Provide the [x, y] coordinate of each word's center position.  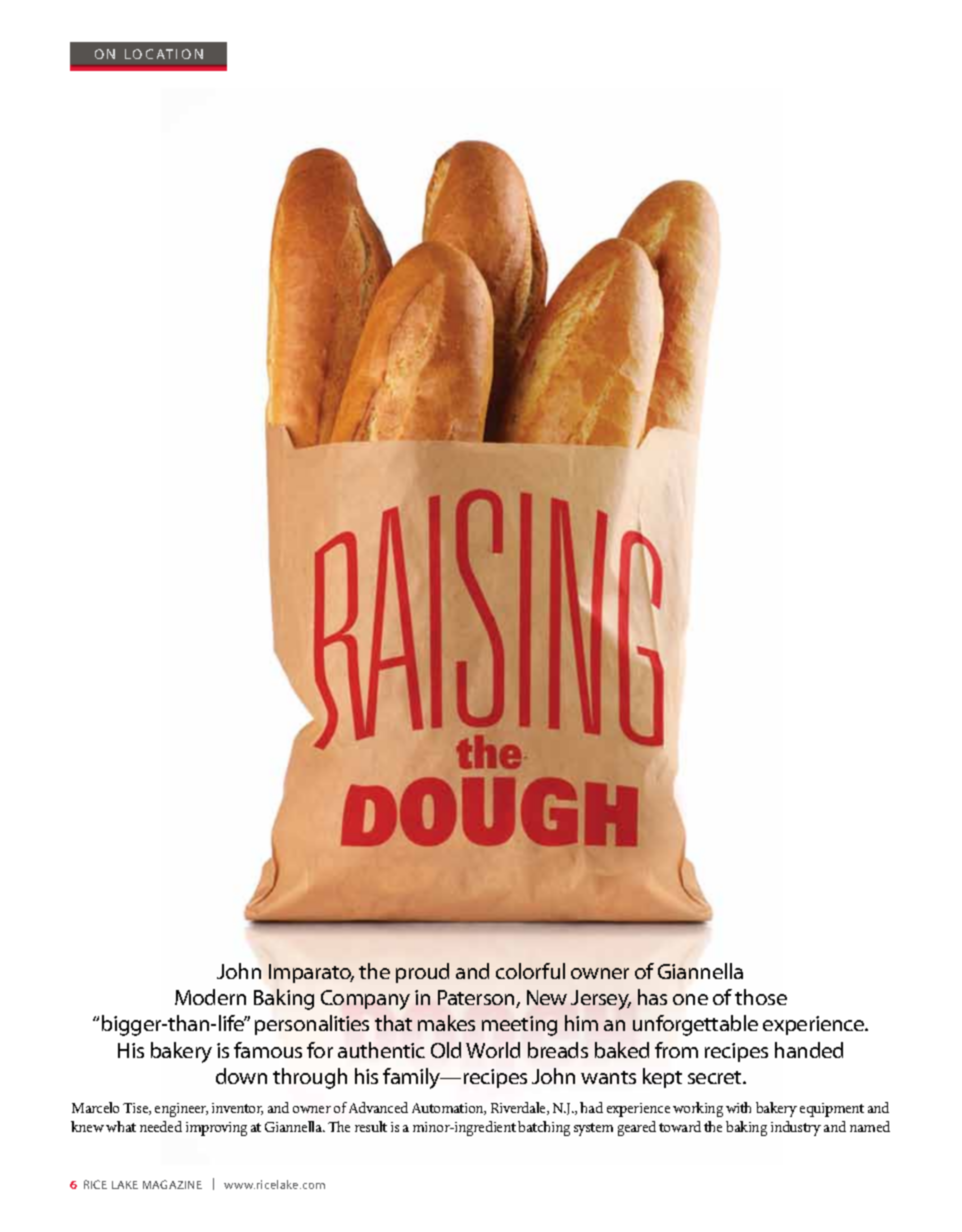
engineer [181, 1110]
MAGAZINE [172, 1184]
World [493, 1050]
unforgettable [695, 1025]
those [761, 997]
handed [809, 1050]
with [738, 1107]
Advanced [378, 1107]
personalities [312, 1025]
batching [544, 1128]
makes [446, 1023]
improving [216, 1129]
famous [268, 1050]
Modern [210, 997]
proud [422, 973]
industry [796, 1128]
